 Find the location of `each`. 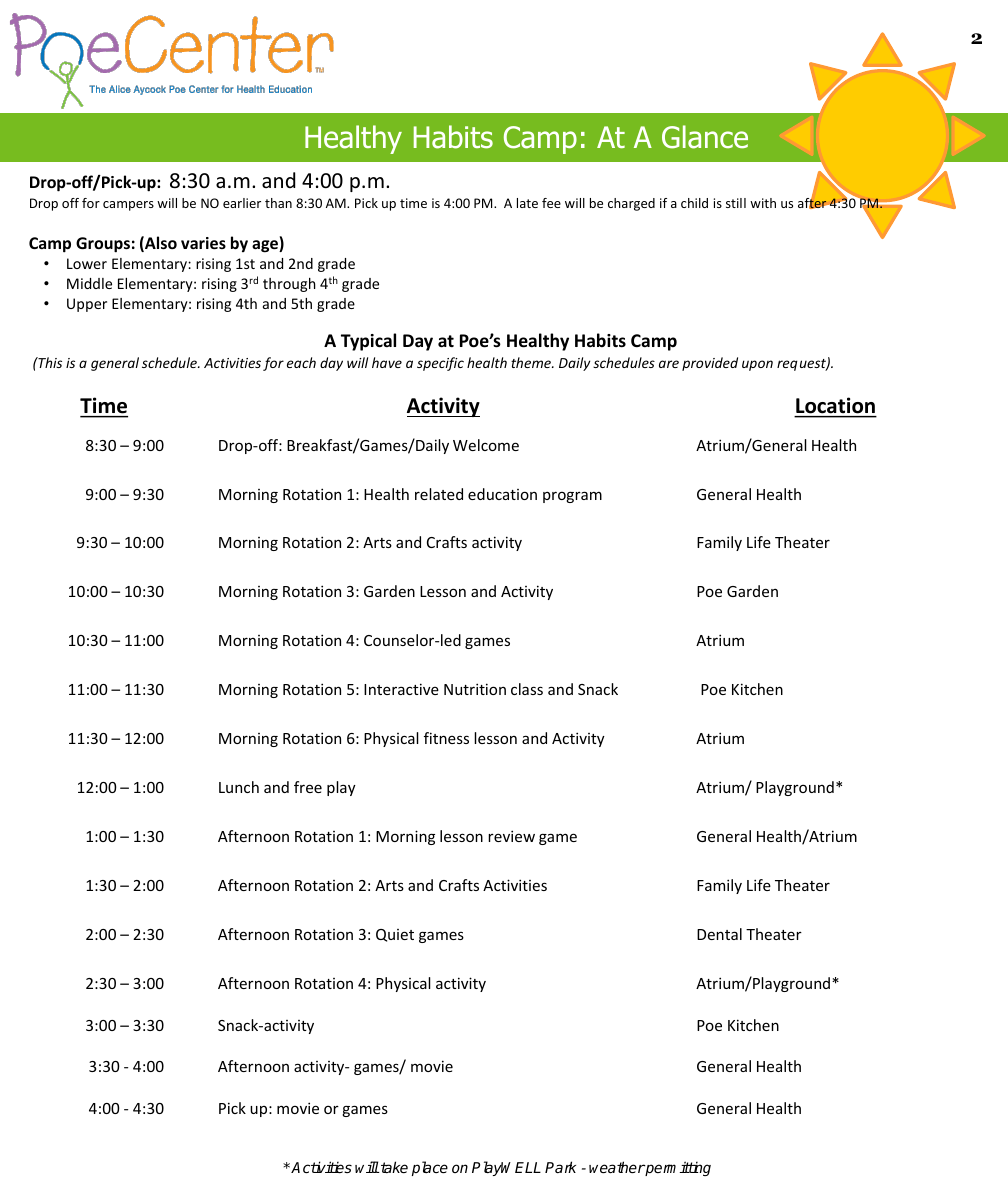

each is located at coordinates (301, 362).
